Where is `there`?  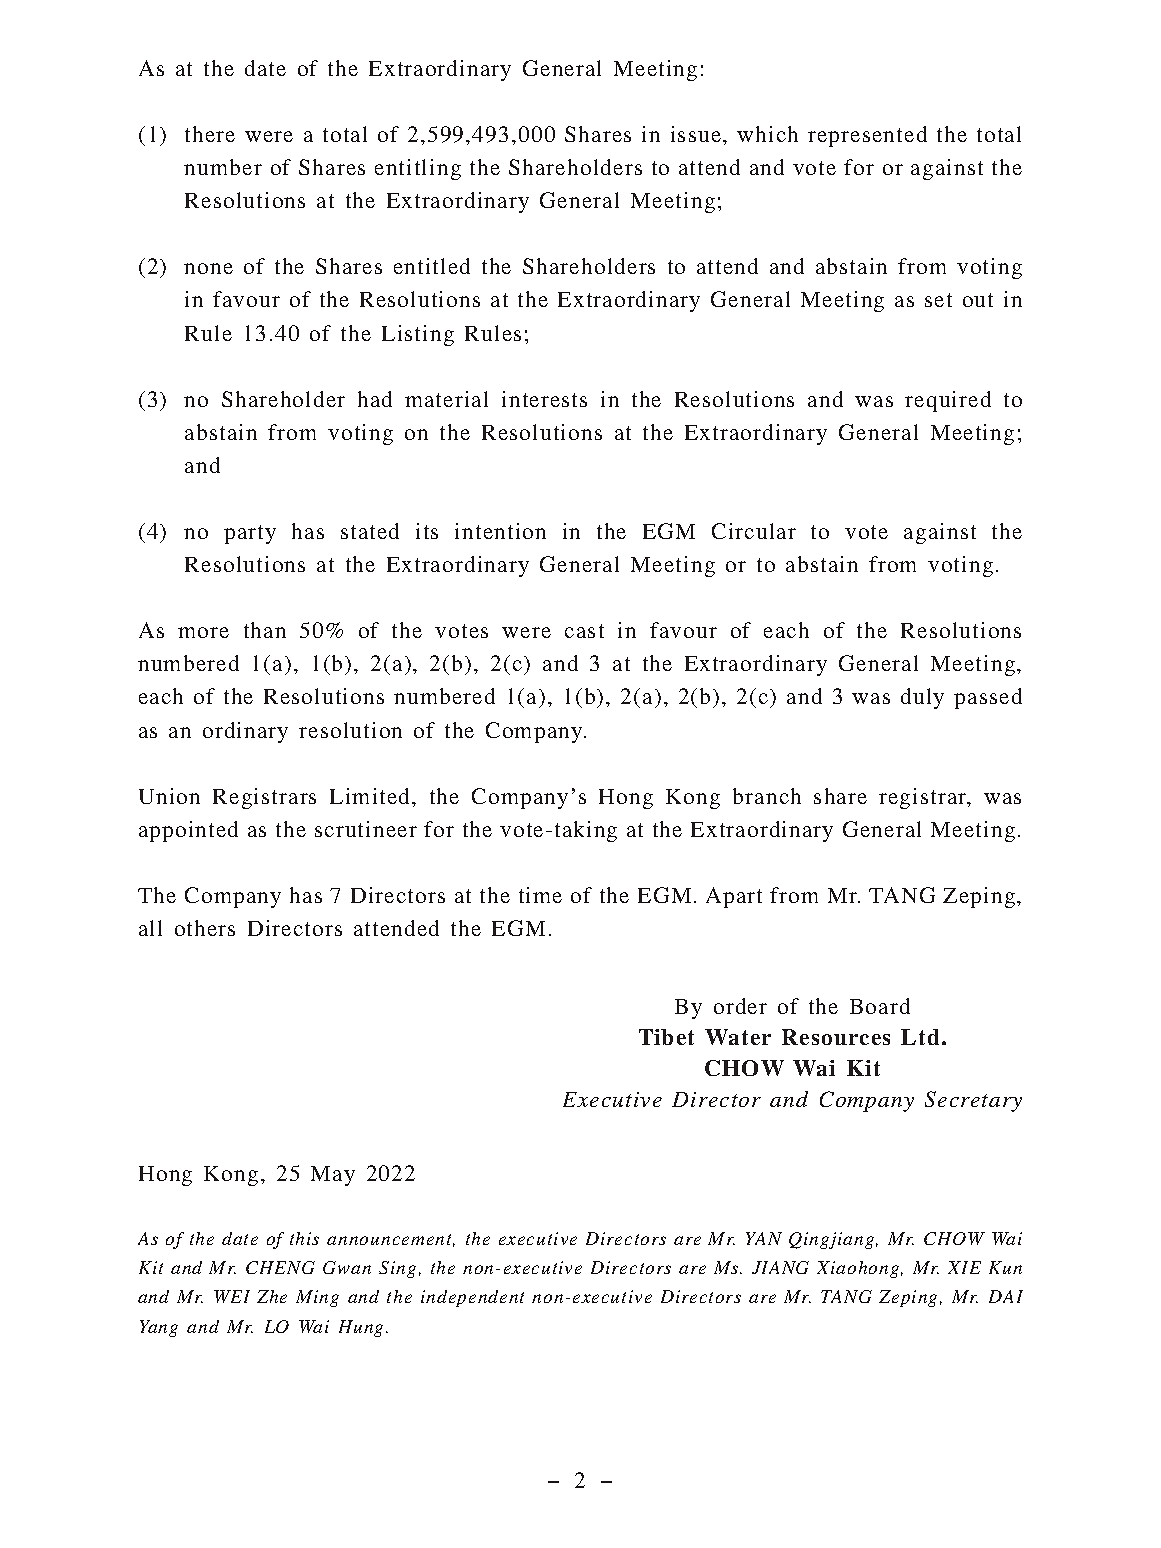
there is located at coordinates (210, 134).
